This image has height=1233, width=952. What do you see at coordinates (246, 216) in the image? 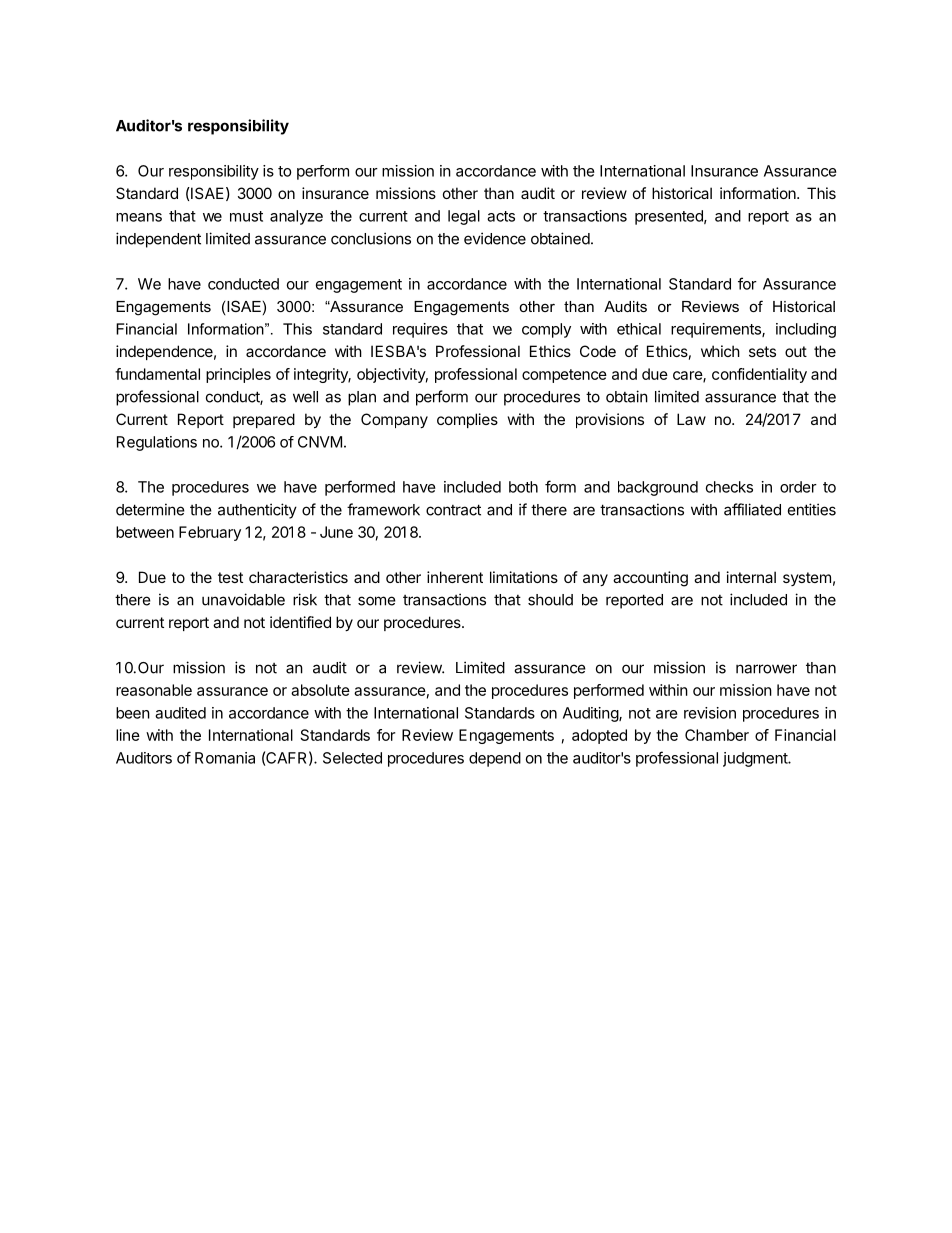
I see `must` at bounding box center [246, 216].
